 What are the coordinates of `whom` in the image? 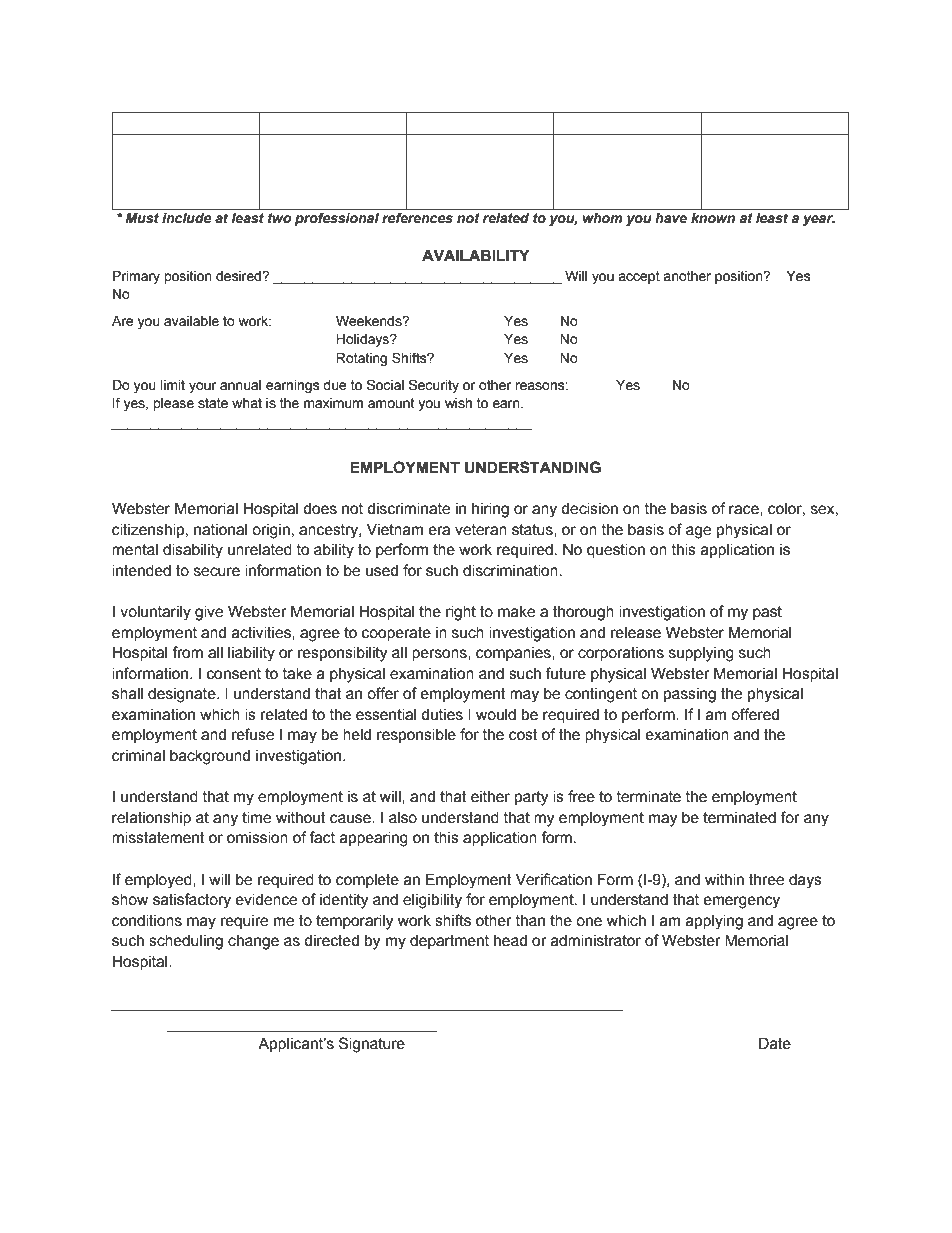 It's located at (603, 218).
